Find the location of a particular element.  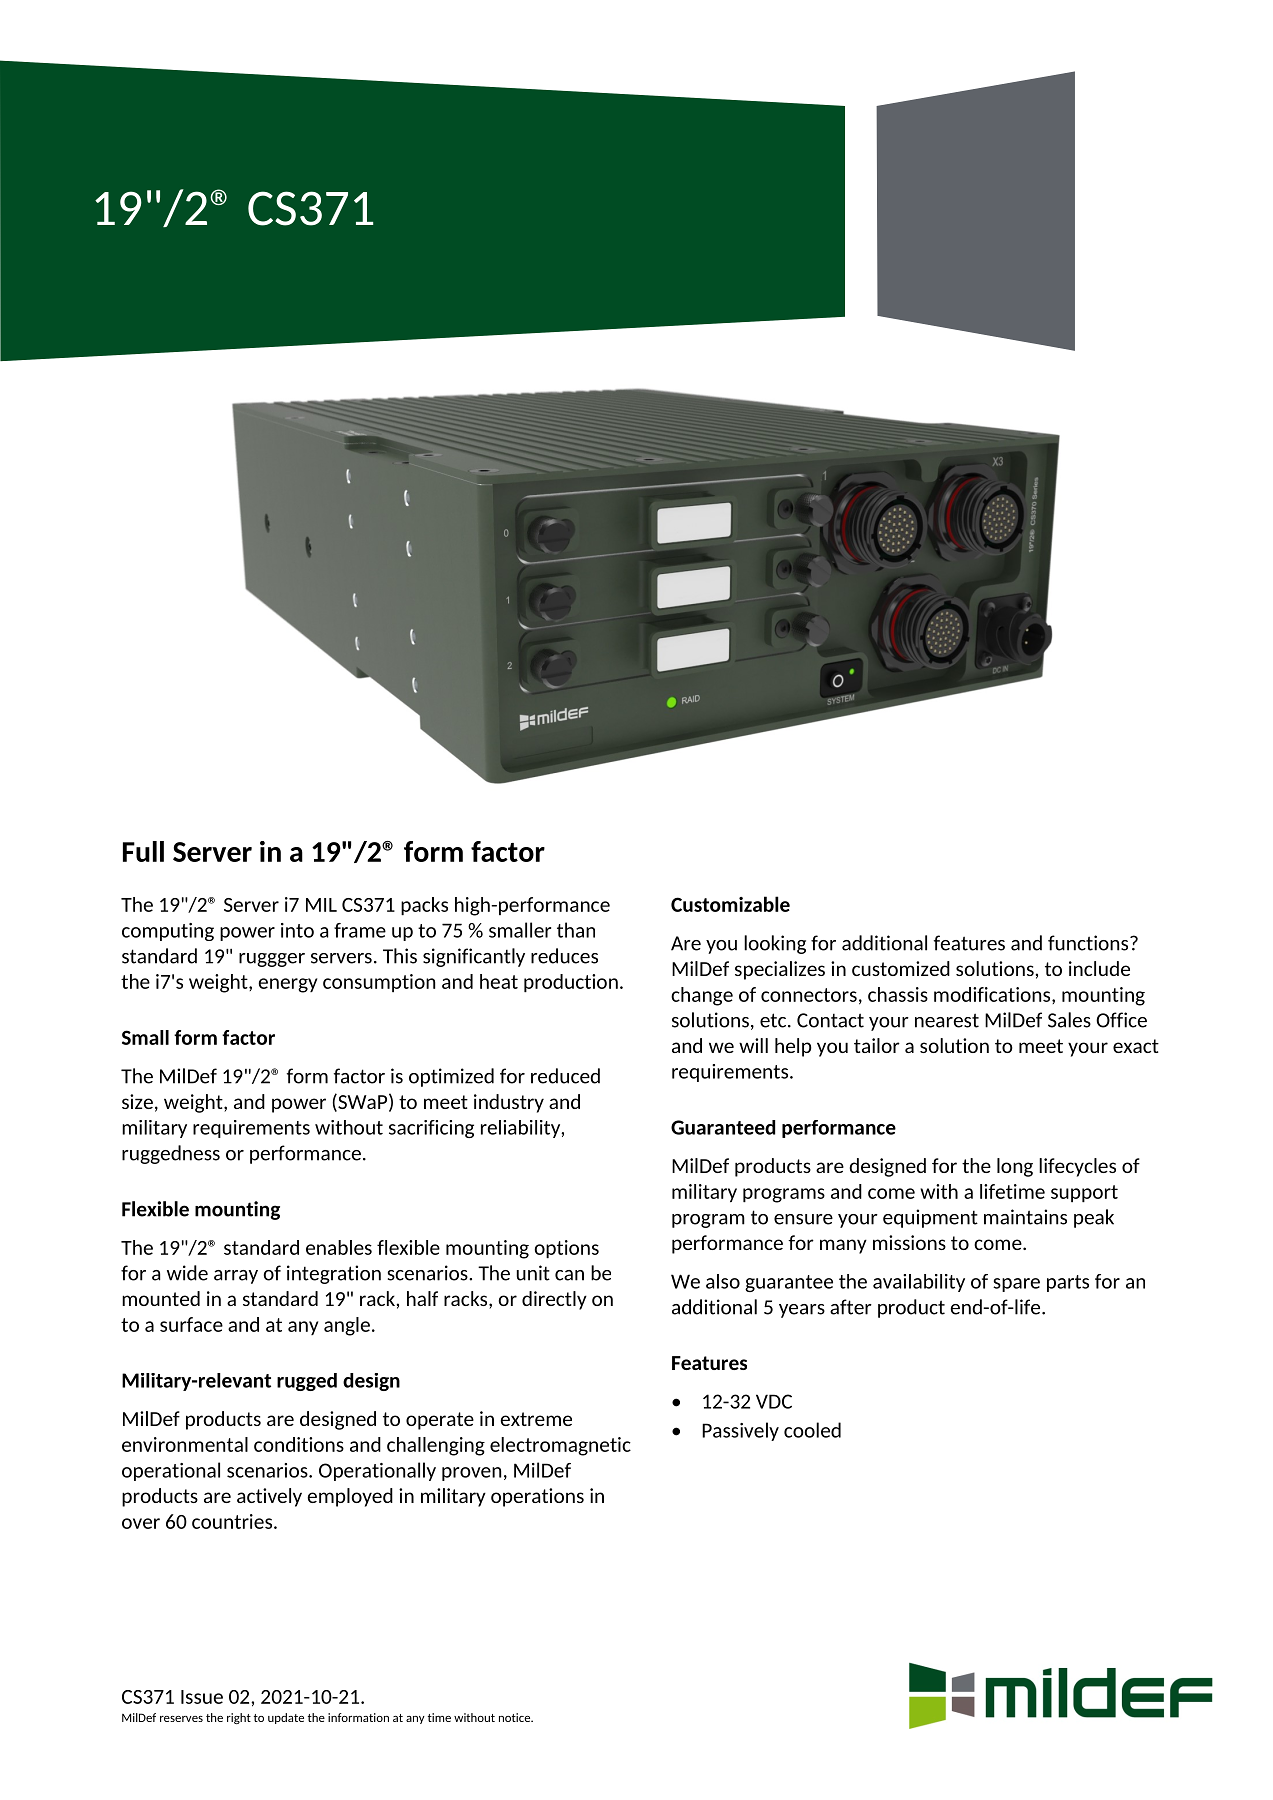

notice is located at coordinates (516, 1717).
